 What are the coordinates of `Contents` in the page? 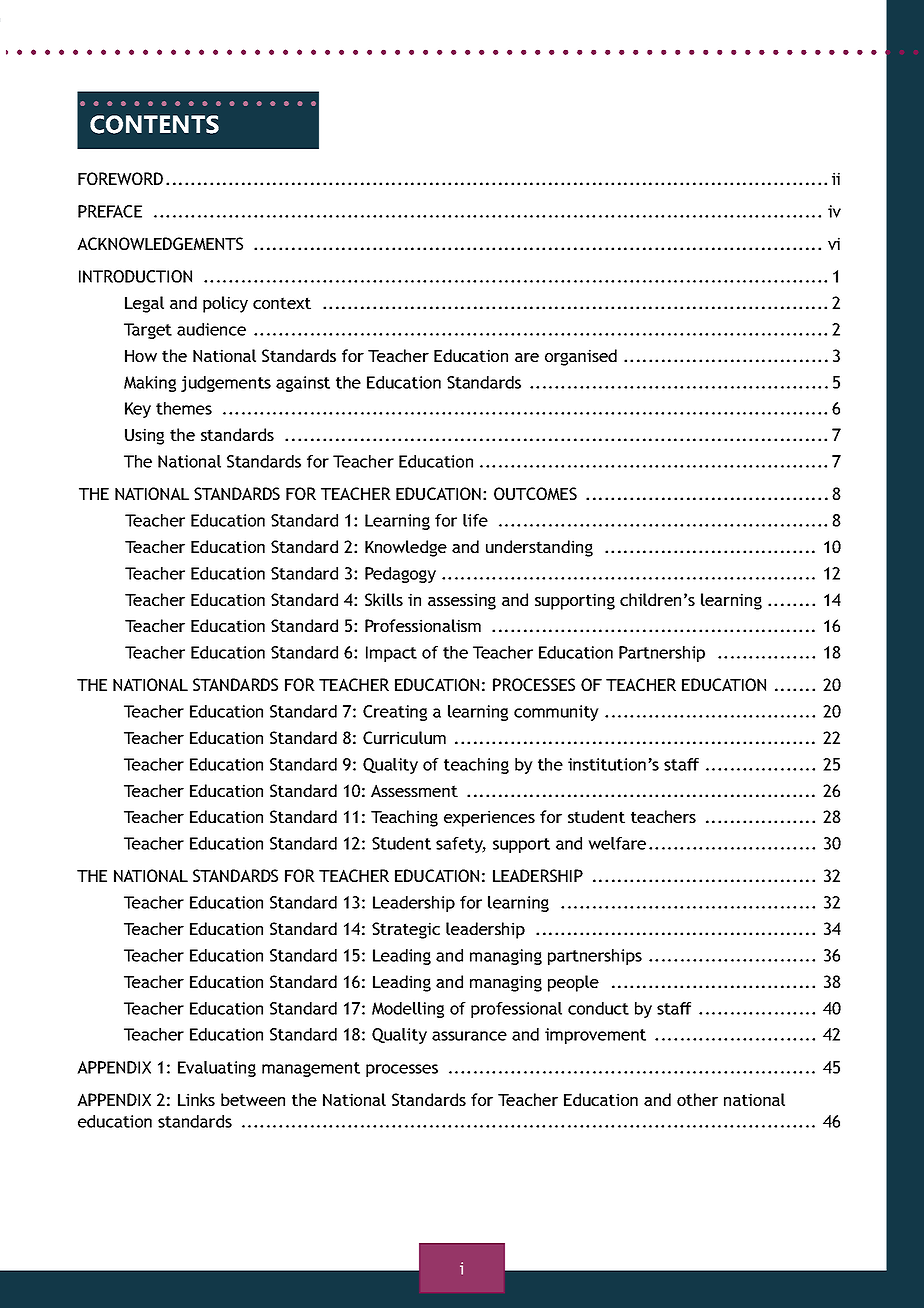 It's located at (154, 124).
